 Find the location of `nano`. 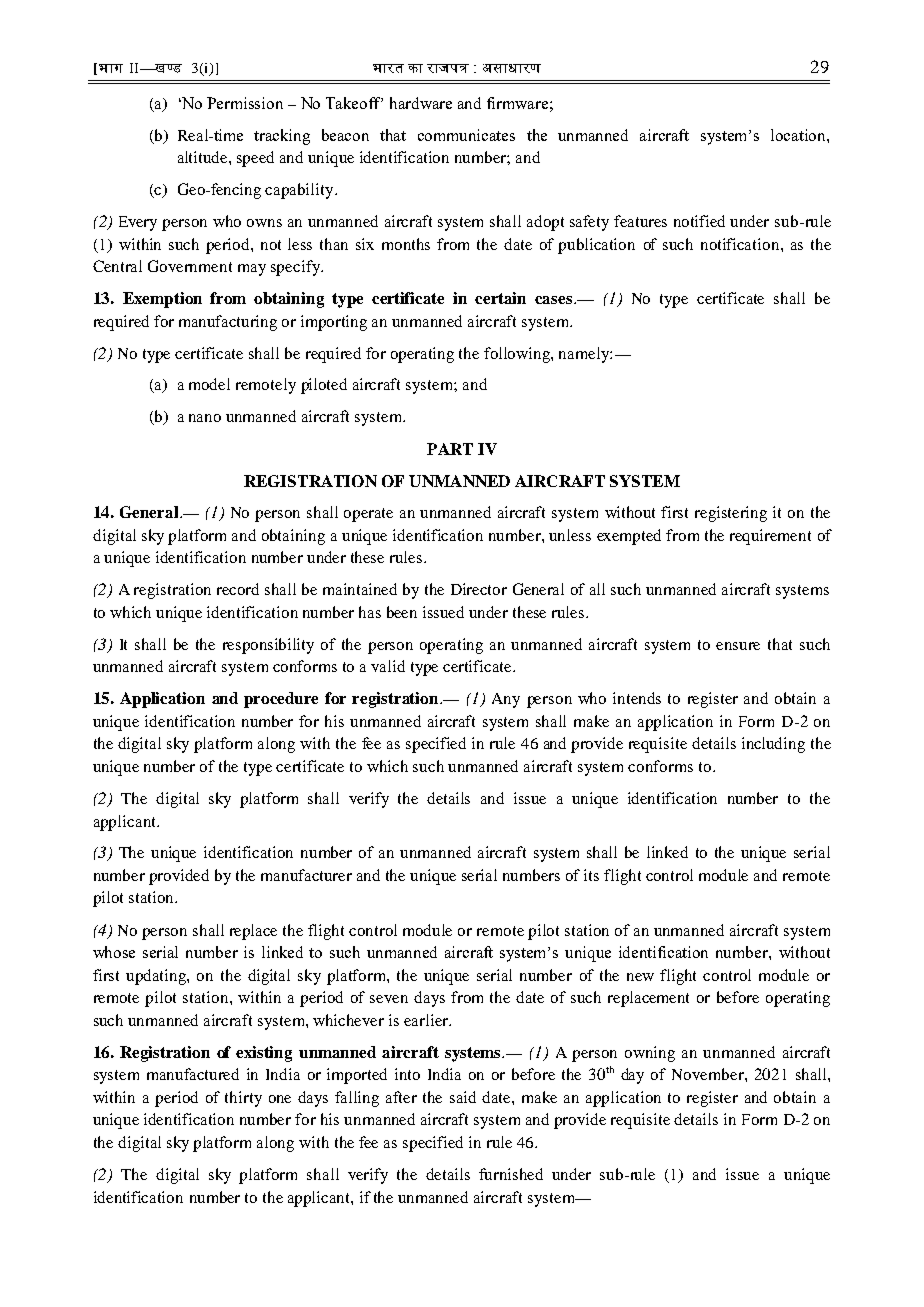

nano is located at coordinates (205, 418).
